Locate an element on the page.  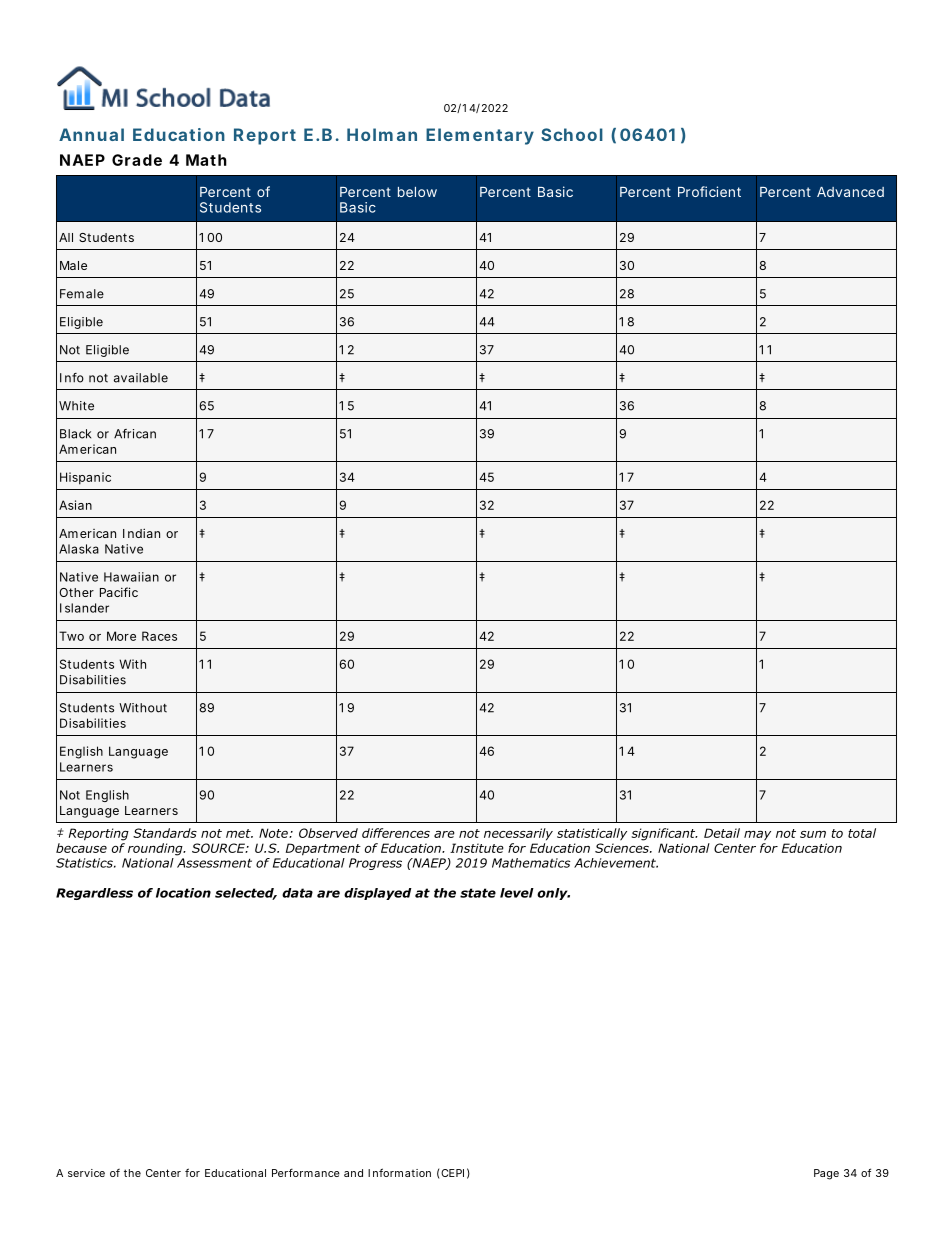
Advanced is located at coordinates (850, 192).
